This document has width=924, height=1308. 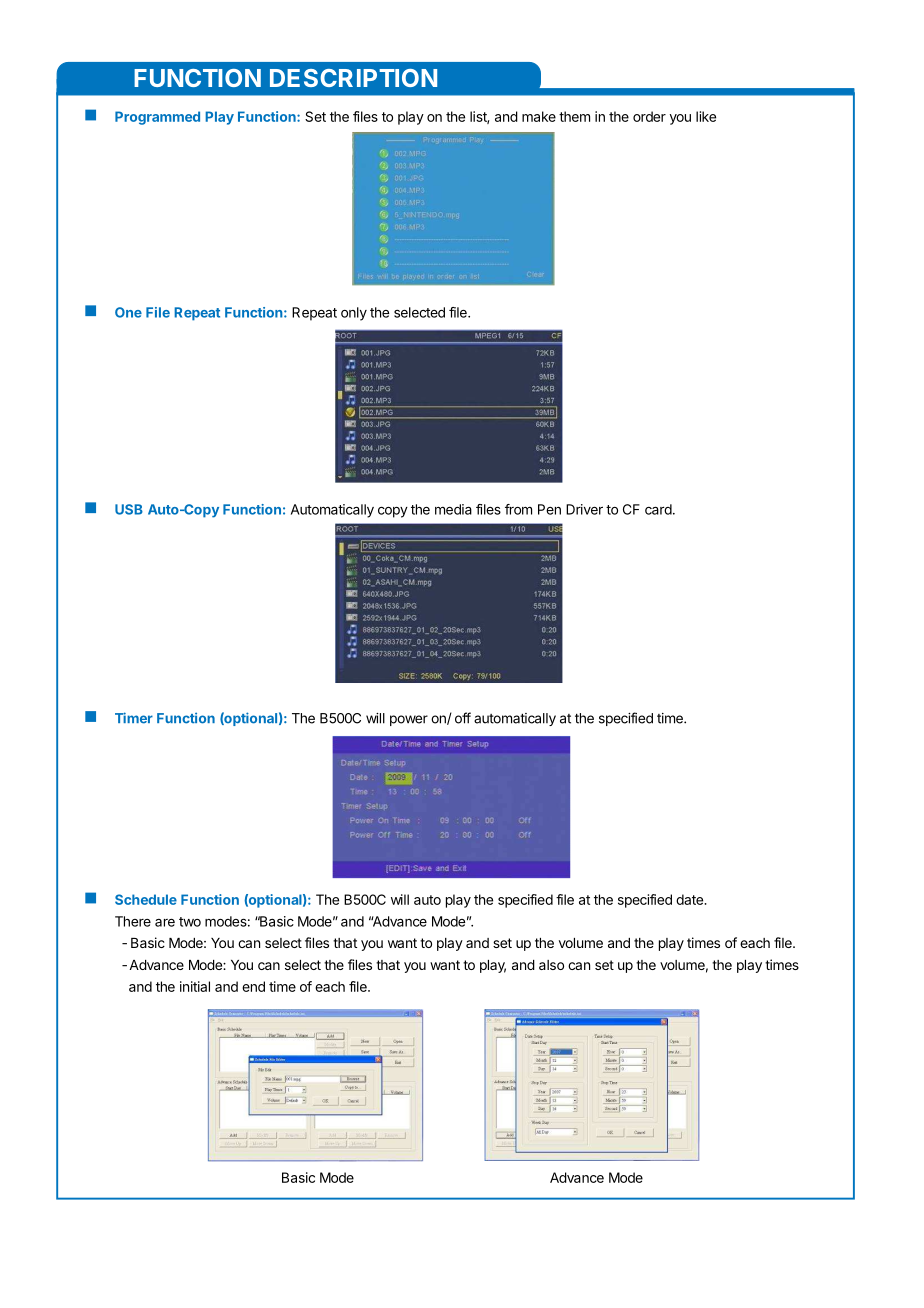 I want to click on order, so click(x=649, y=116).
